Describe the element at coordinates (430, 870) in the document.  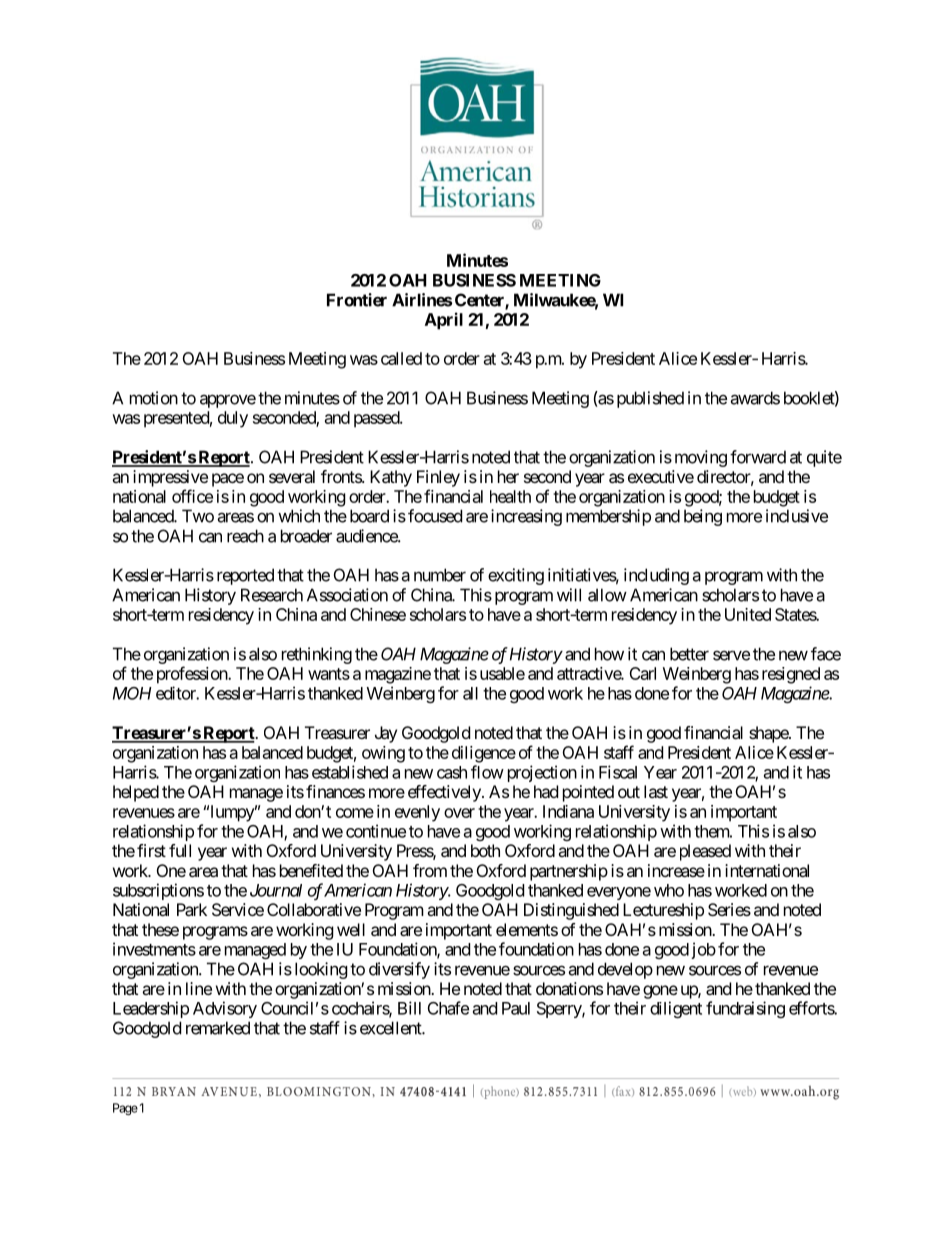
I see `from` at that location.
